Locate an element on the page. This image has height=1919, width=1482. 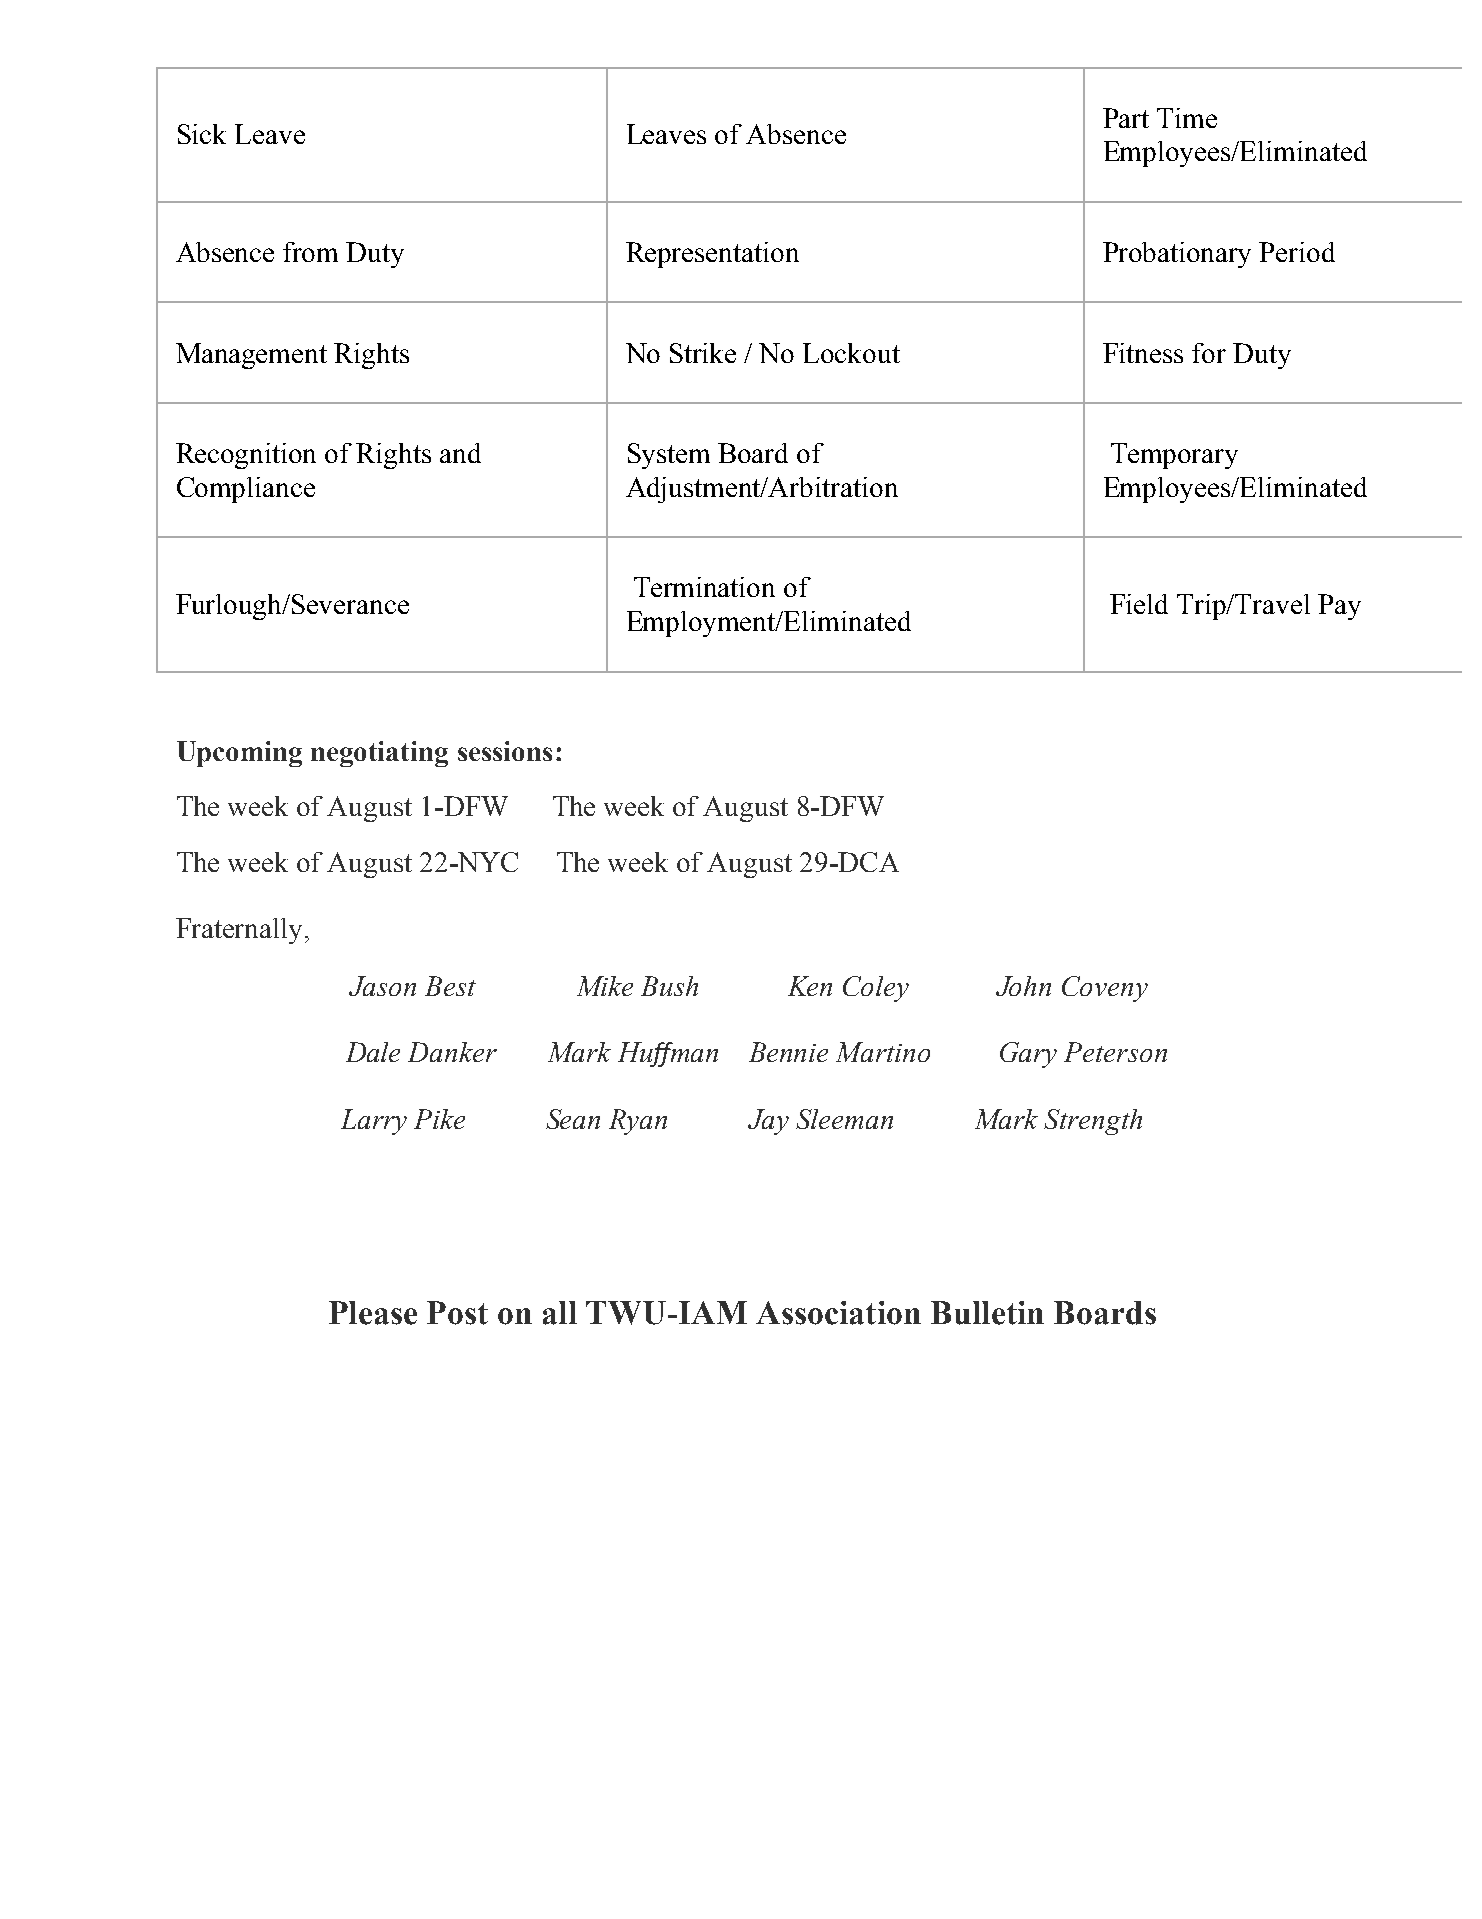
Jason is located at coordinates (382, 986).
